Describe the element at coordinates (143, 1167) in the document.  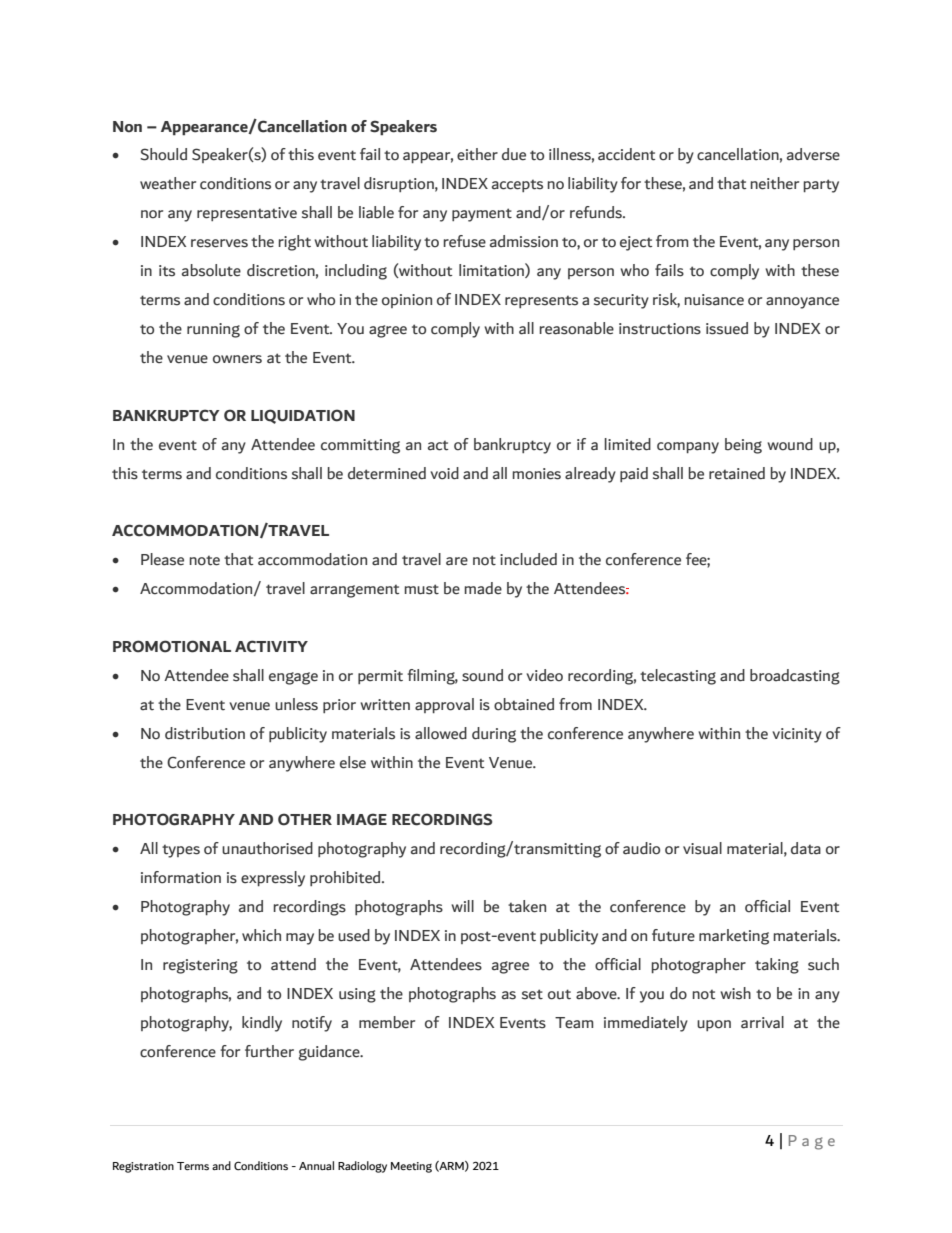
I see `Registration` at that location.
